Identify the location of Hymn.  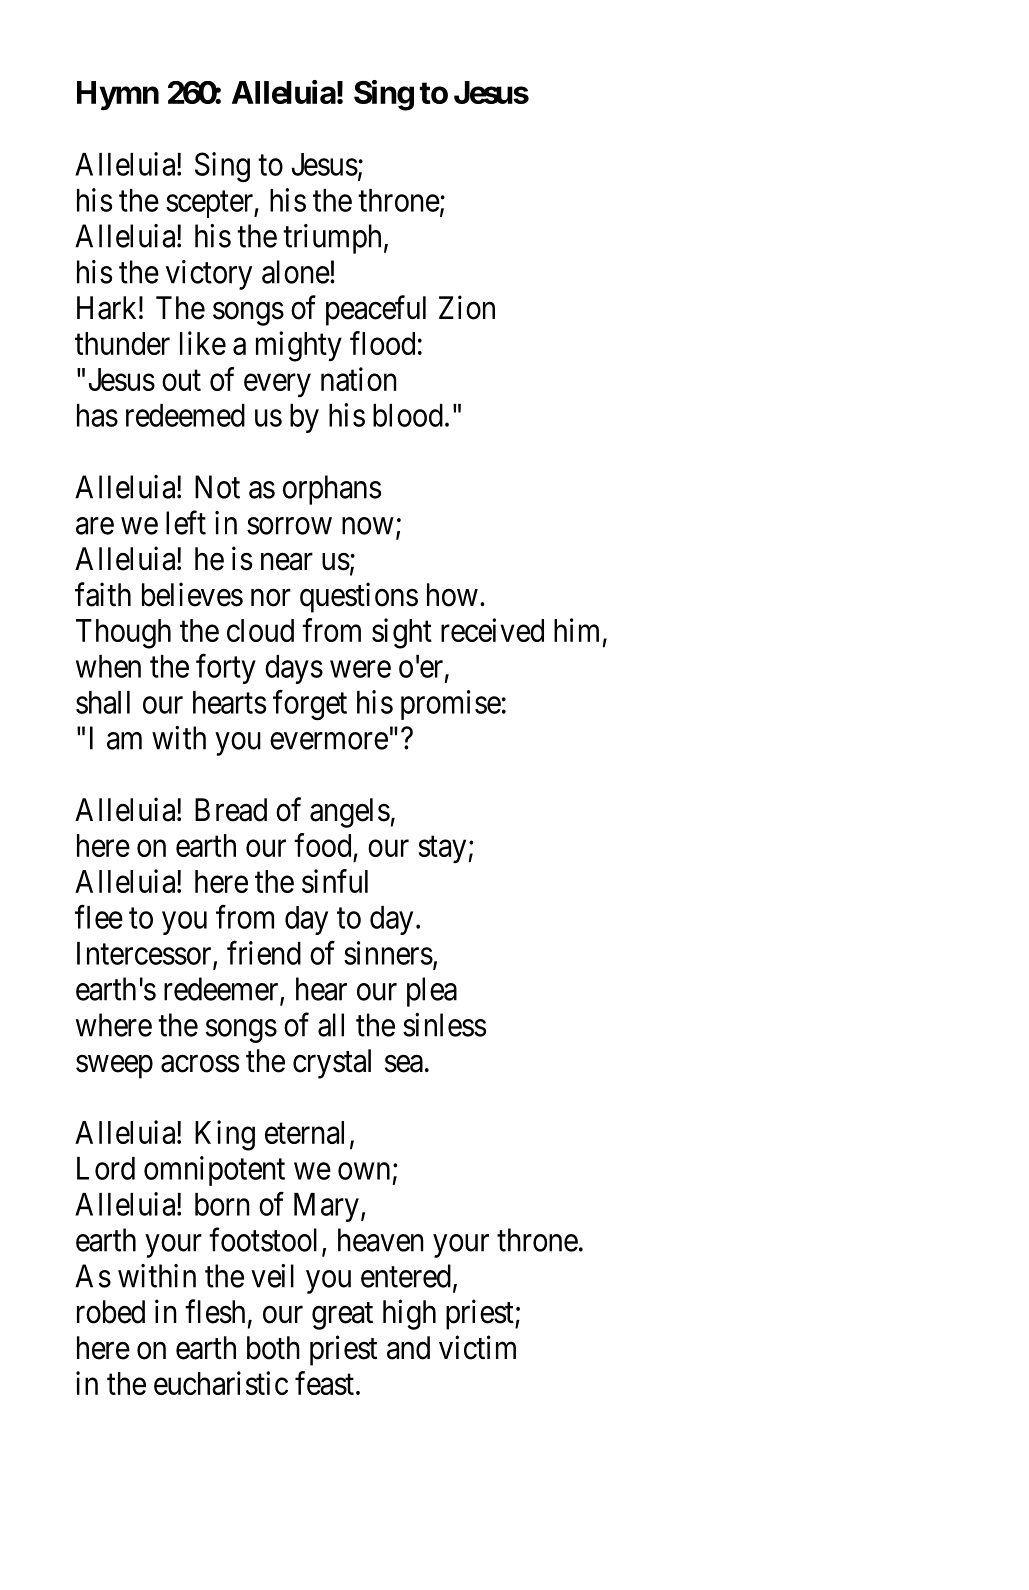
(118, 96).
